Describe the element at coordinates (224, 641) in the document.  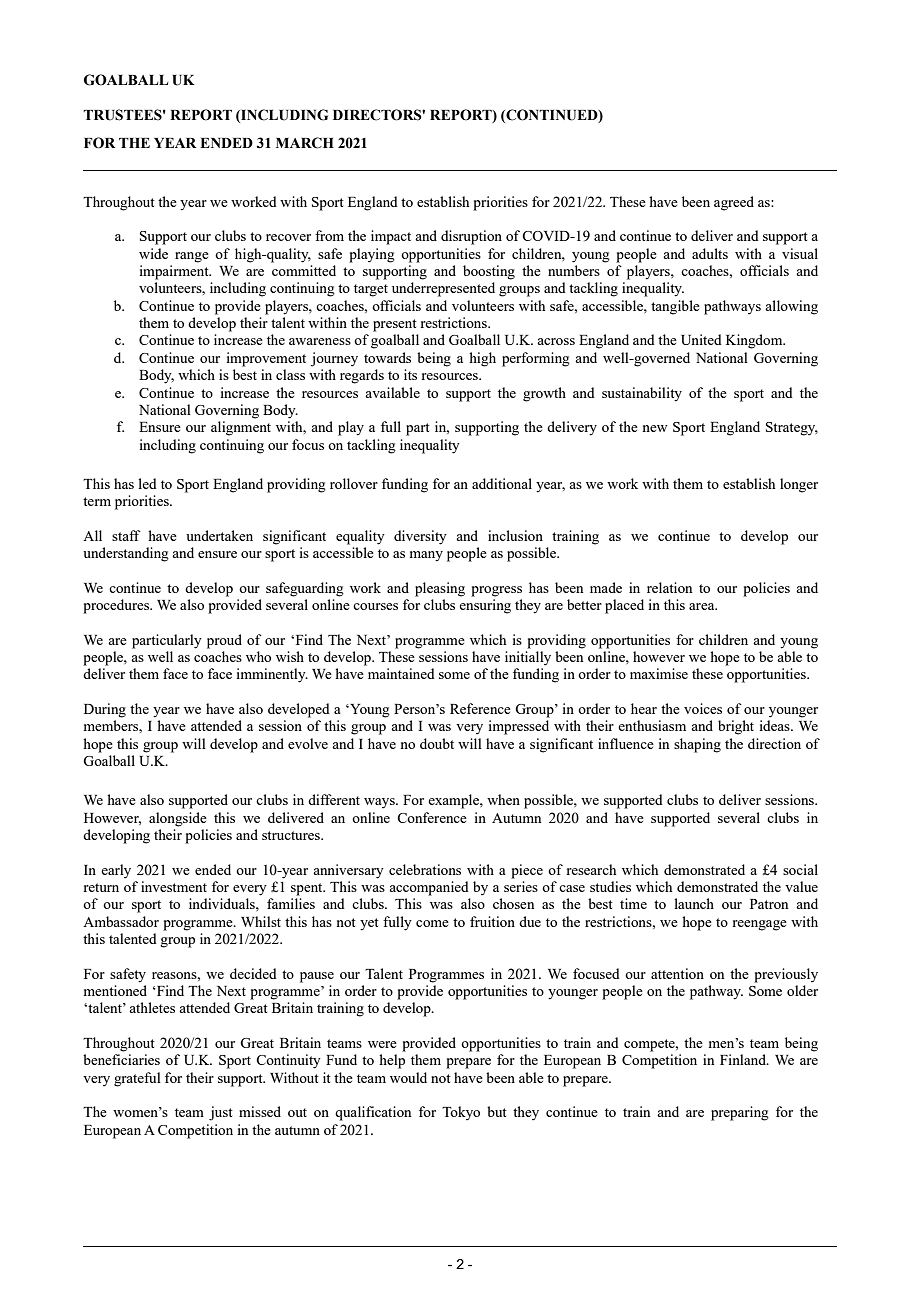
I see `proud` at that location.
